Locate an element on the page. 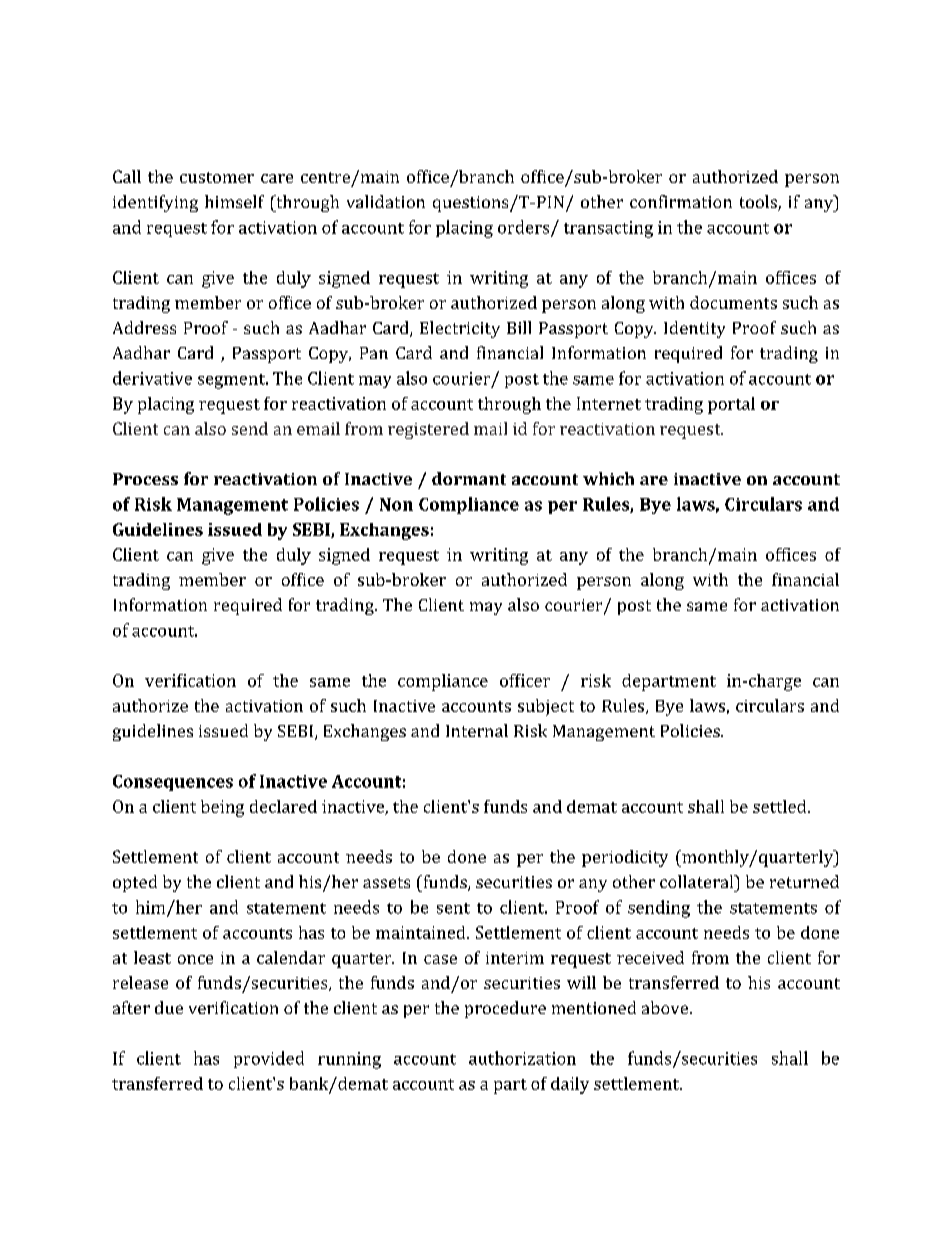 This page has width=952, height=1233. himself is located at coordinates (234, 201).
